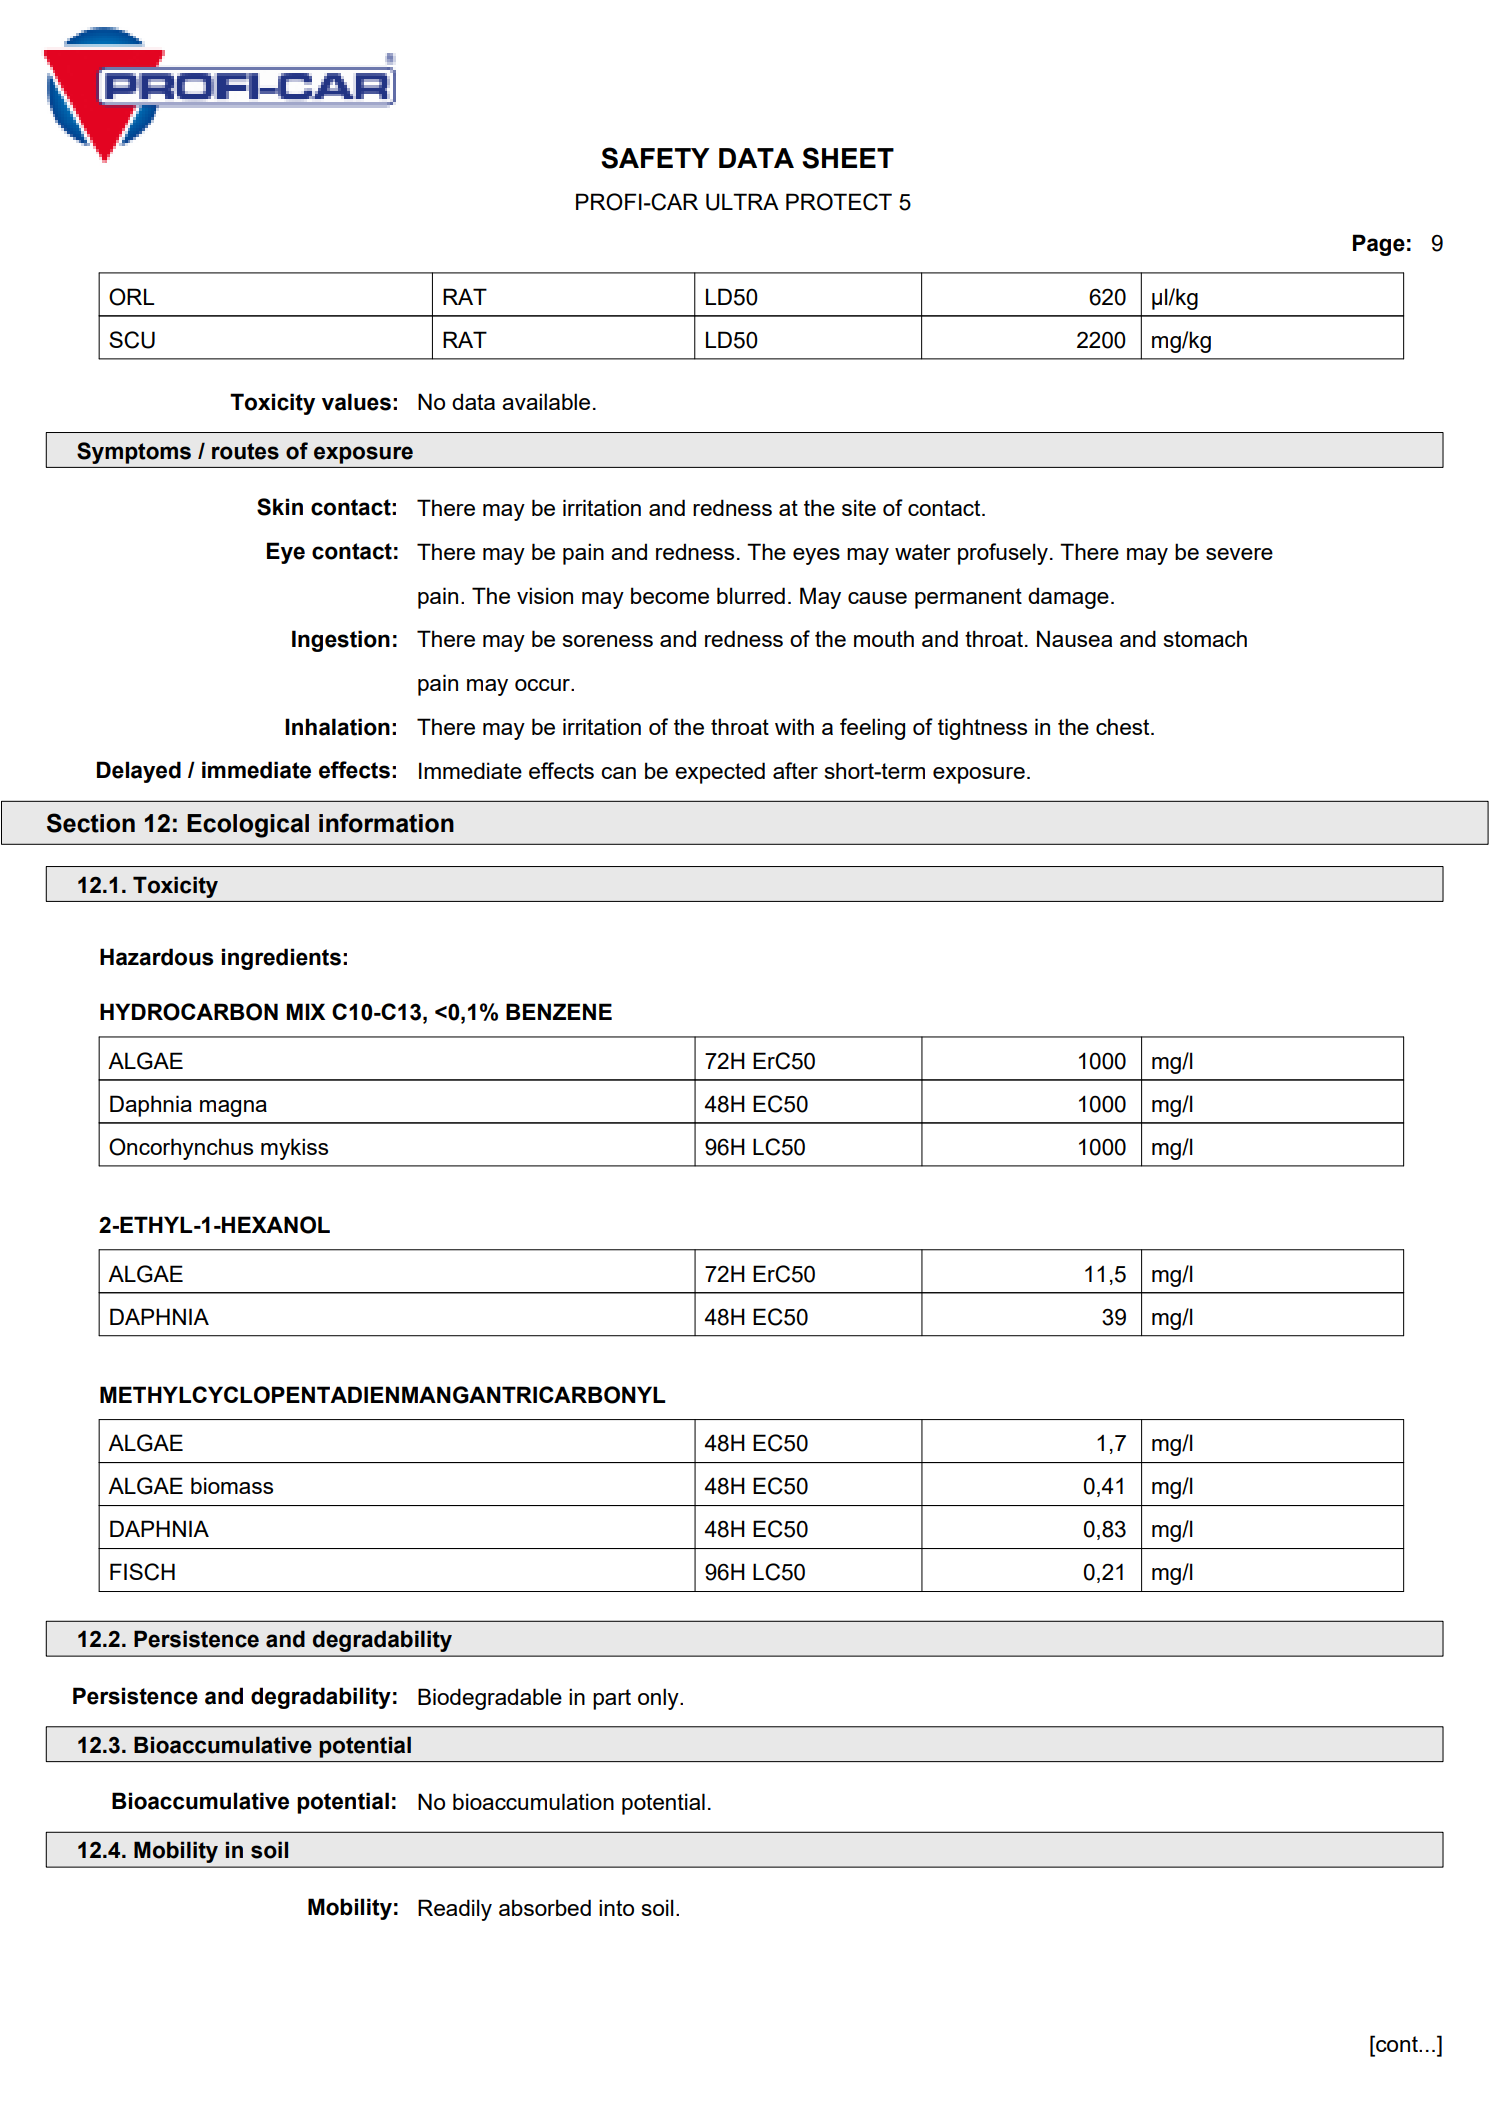 Image resolution: width=1490 pixels, height=2109 pixels. What do you see at coordinates (616, 1907) in the image?
I see `into` at bounding box center [616, 1907].
